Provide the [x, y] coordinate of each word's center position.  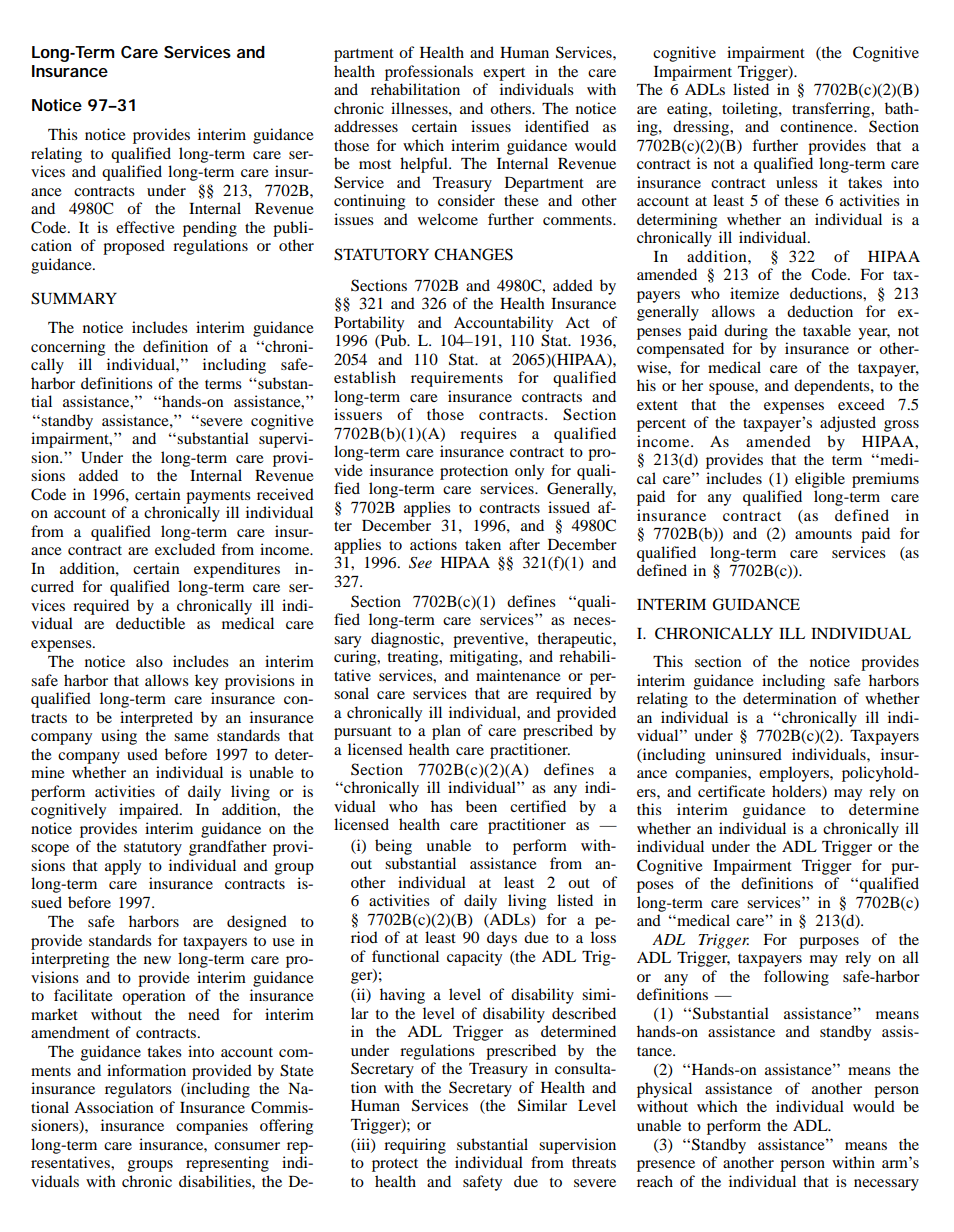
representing [227, 1164]
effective [145, 227]
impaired [150, 811]
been [481, 806]
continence [818, 126]
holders [797, 791]
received [285, 494]
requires [488, 435]
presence [666, 1166]
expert [504, 74]
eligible [820, 480]
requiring [415, 1146]
